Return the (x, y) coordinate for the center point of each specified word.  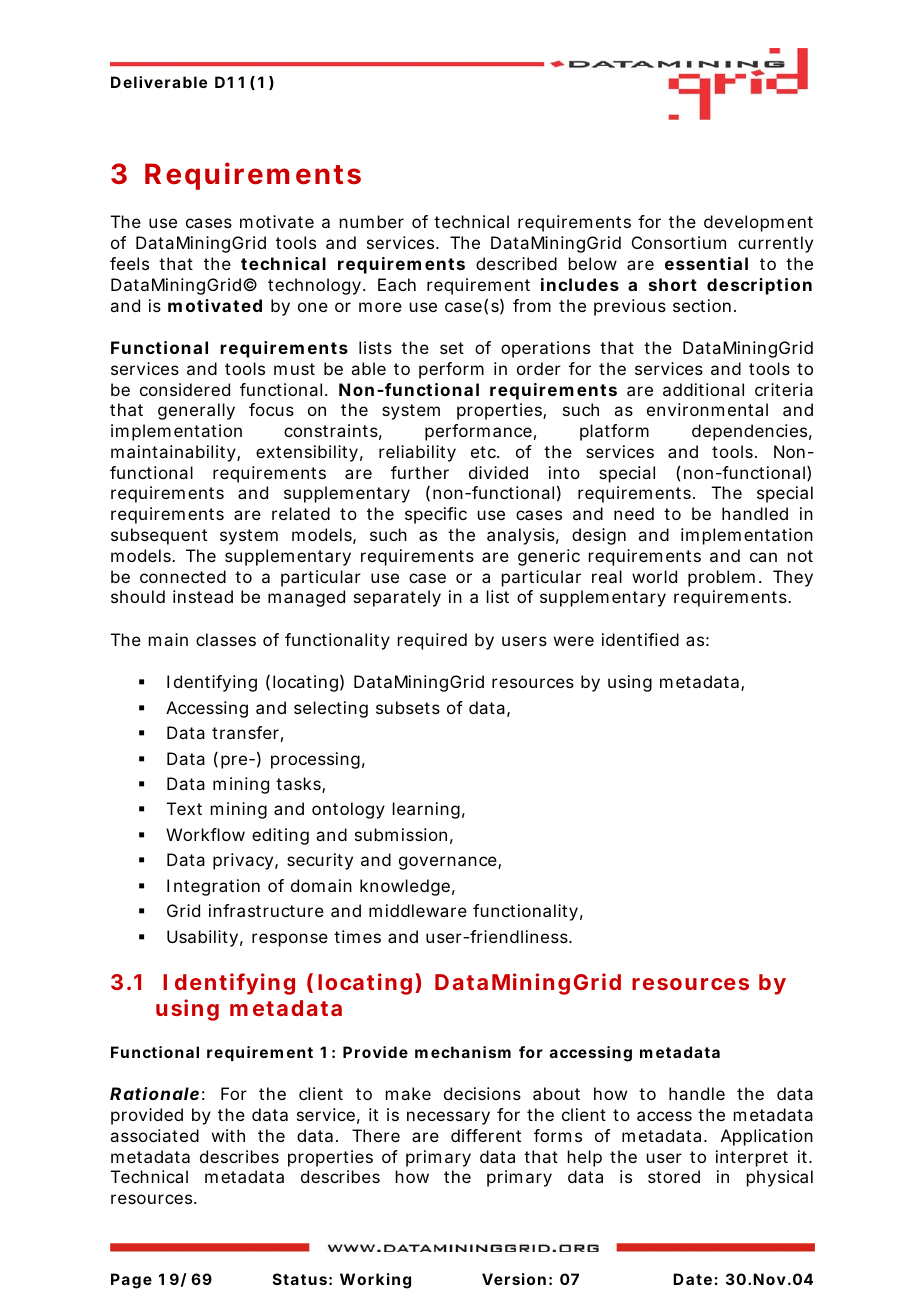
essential (706, 263)
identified (640, 639)
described (516, 263)
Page (131, 1281)
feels (129, 263)
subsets (408, 707)
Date (692, 1279)
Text (184, 808)
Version (514, 1279)
